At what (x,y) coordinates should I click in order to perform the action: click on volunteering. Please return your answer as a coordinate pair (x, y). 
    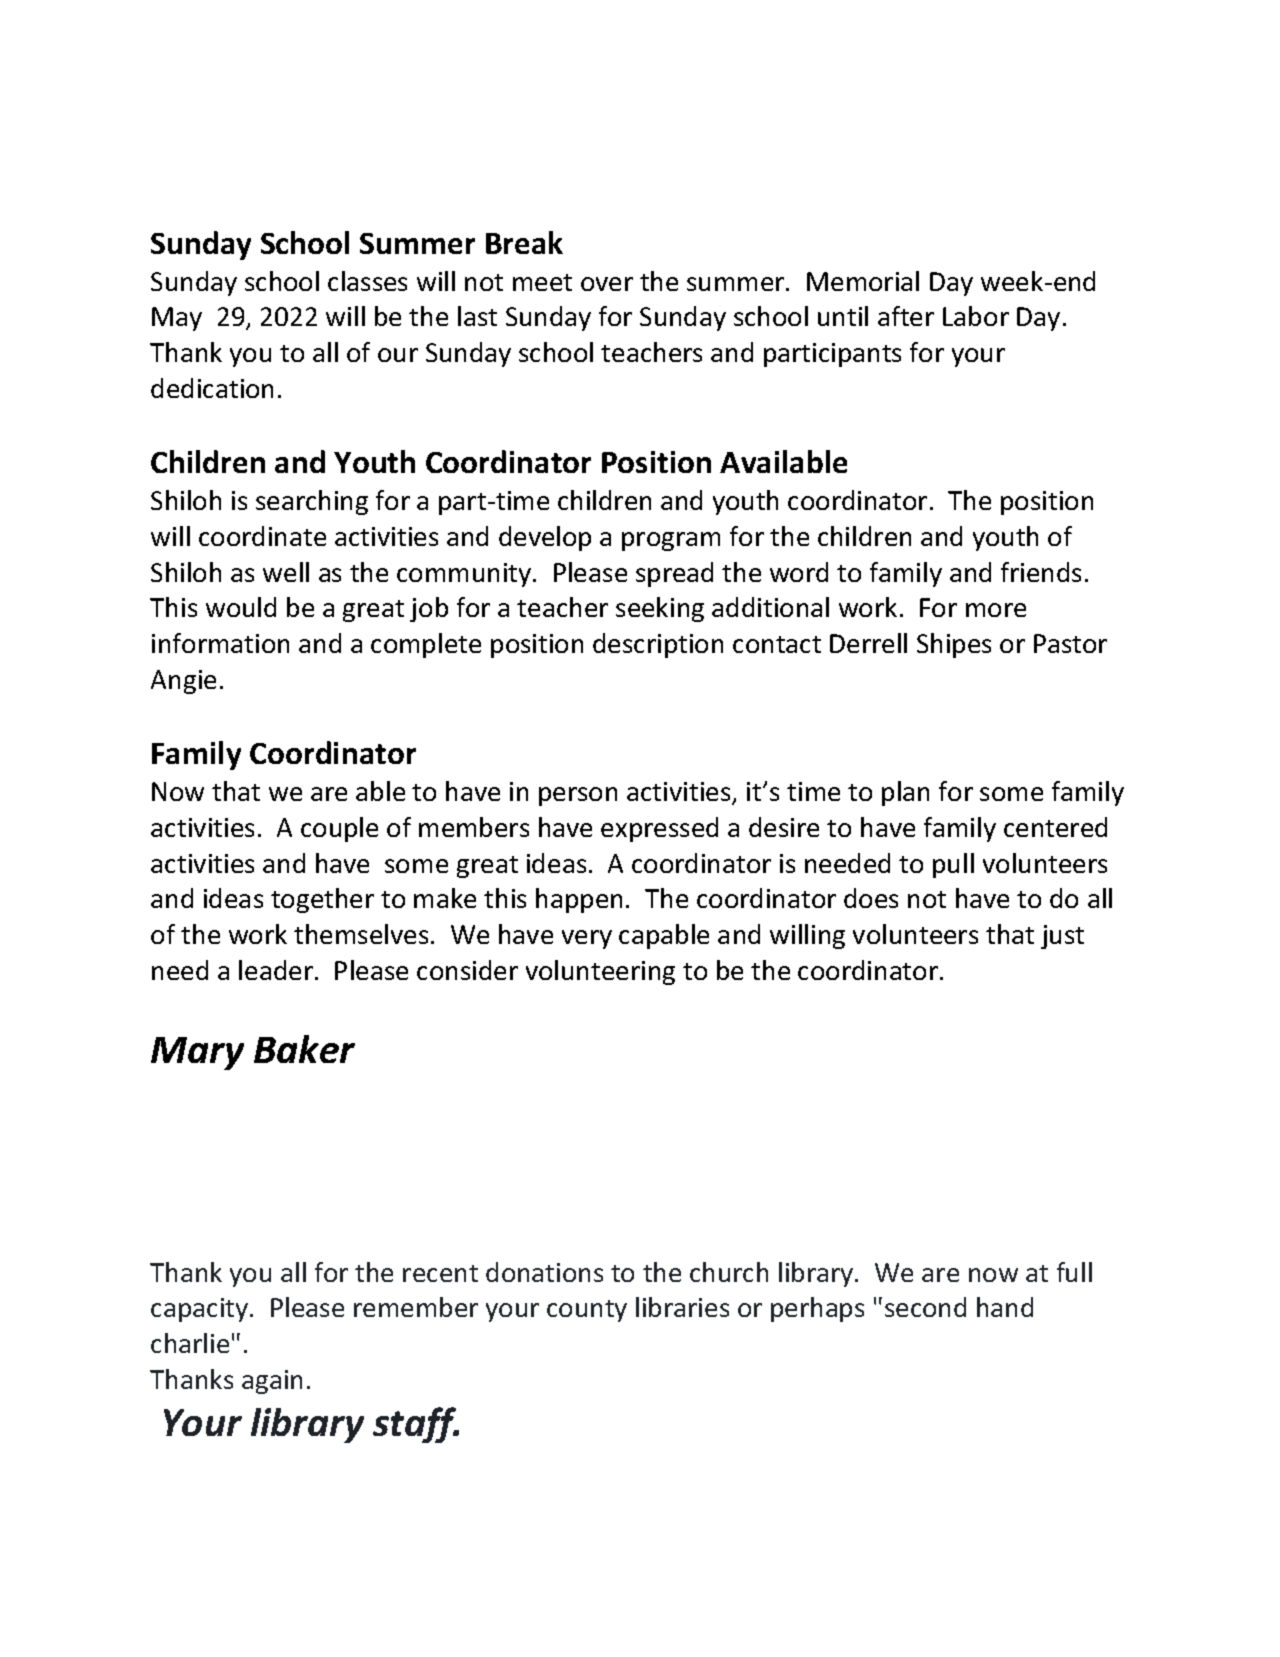
    Looking at the image, I should click on (600, 972).
